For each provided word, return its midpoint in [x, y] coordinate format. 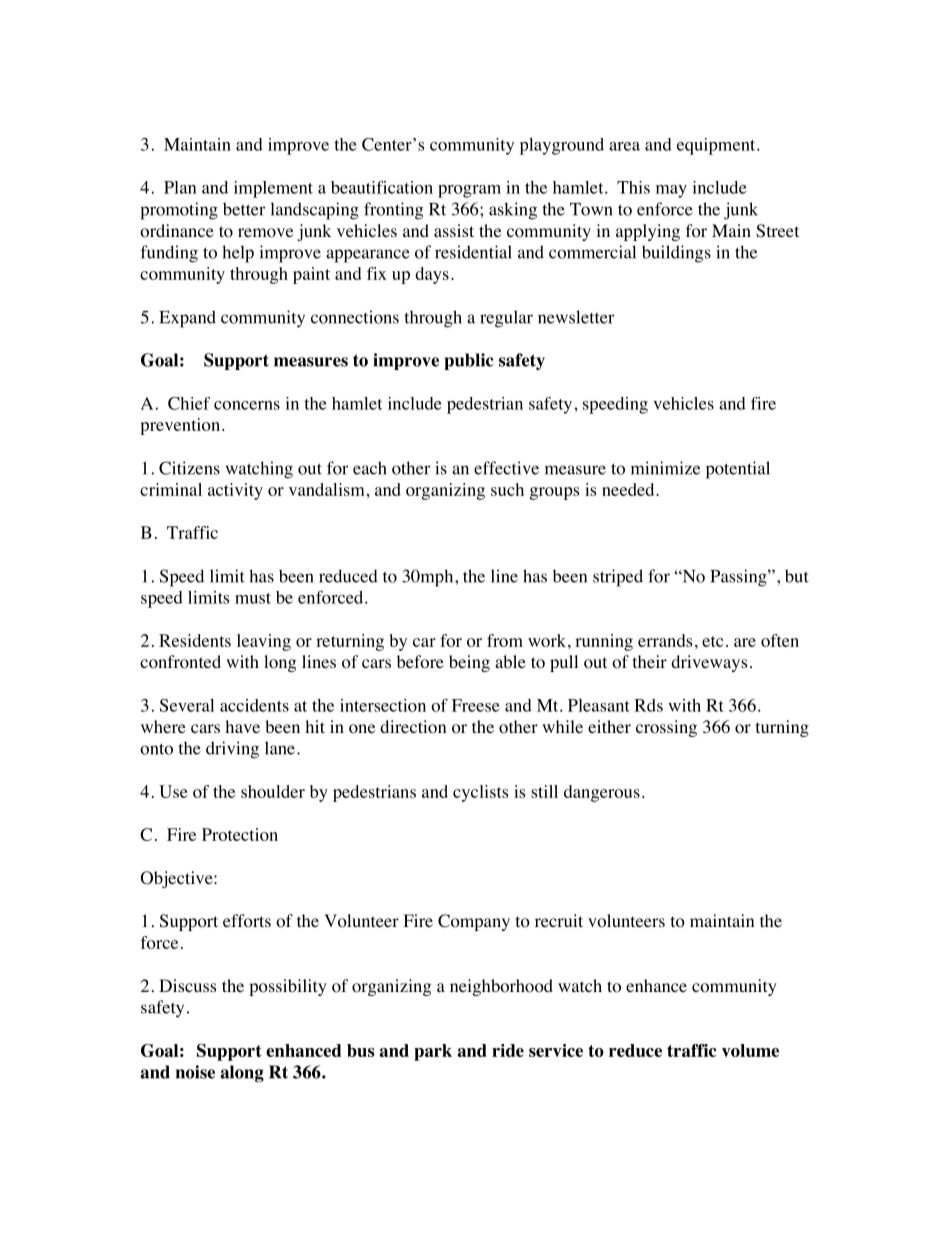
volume [750, 1050]
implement [273, 189]
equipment [717, 146]
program [469, 191]
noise [195, 1072]
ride [508, 1050]
